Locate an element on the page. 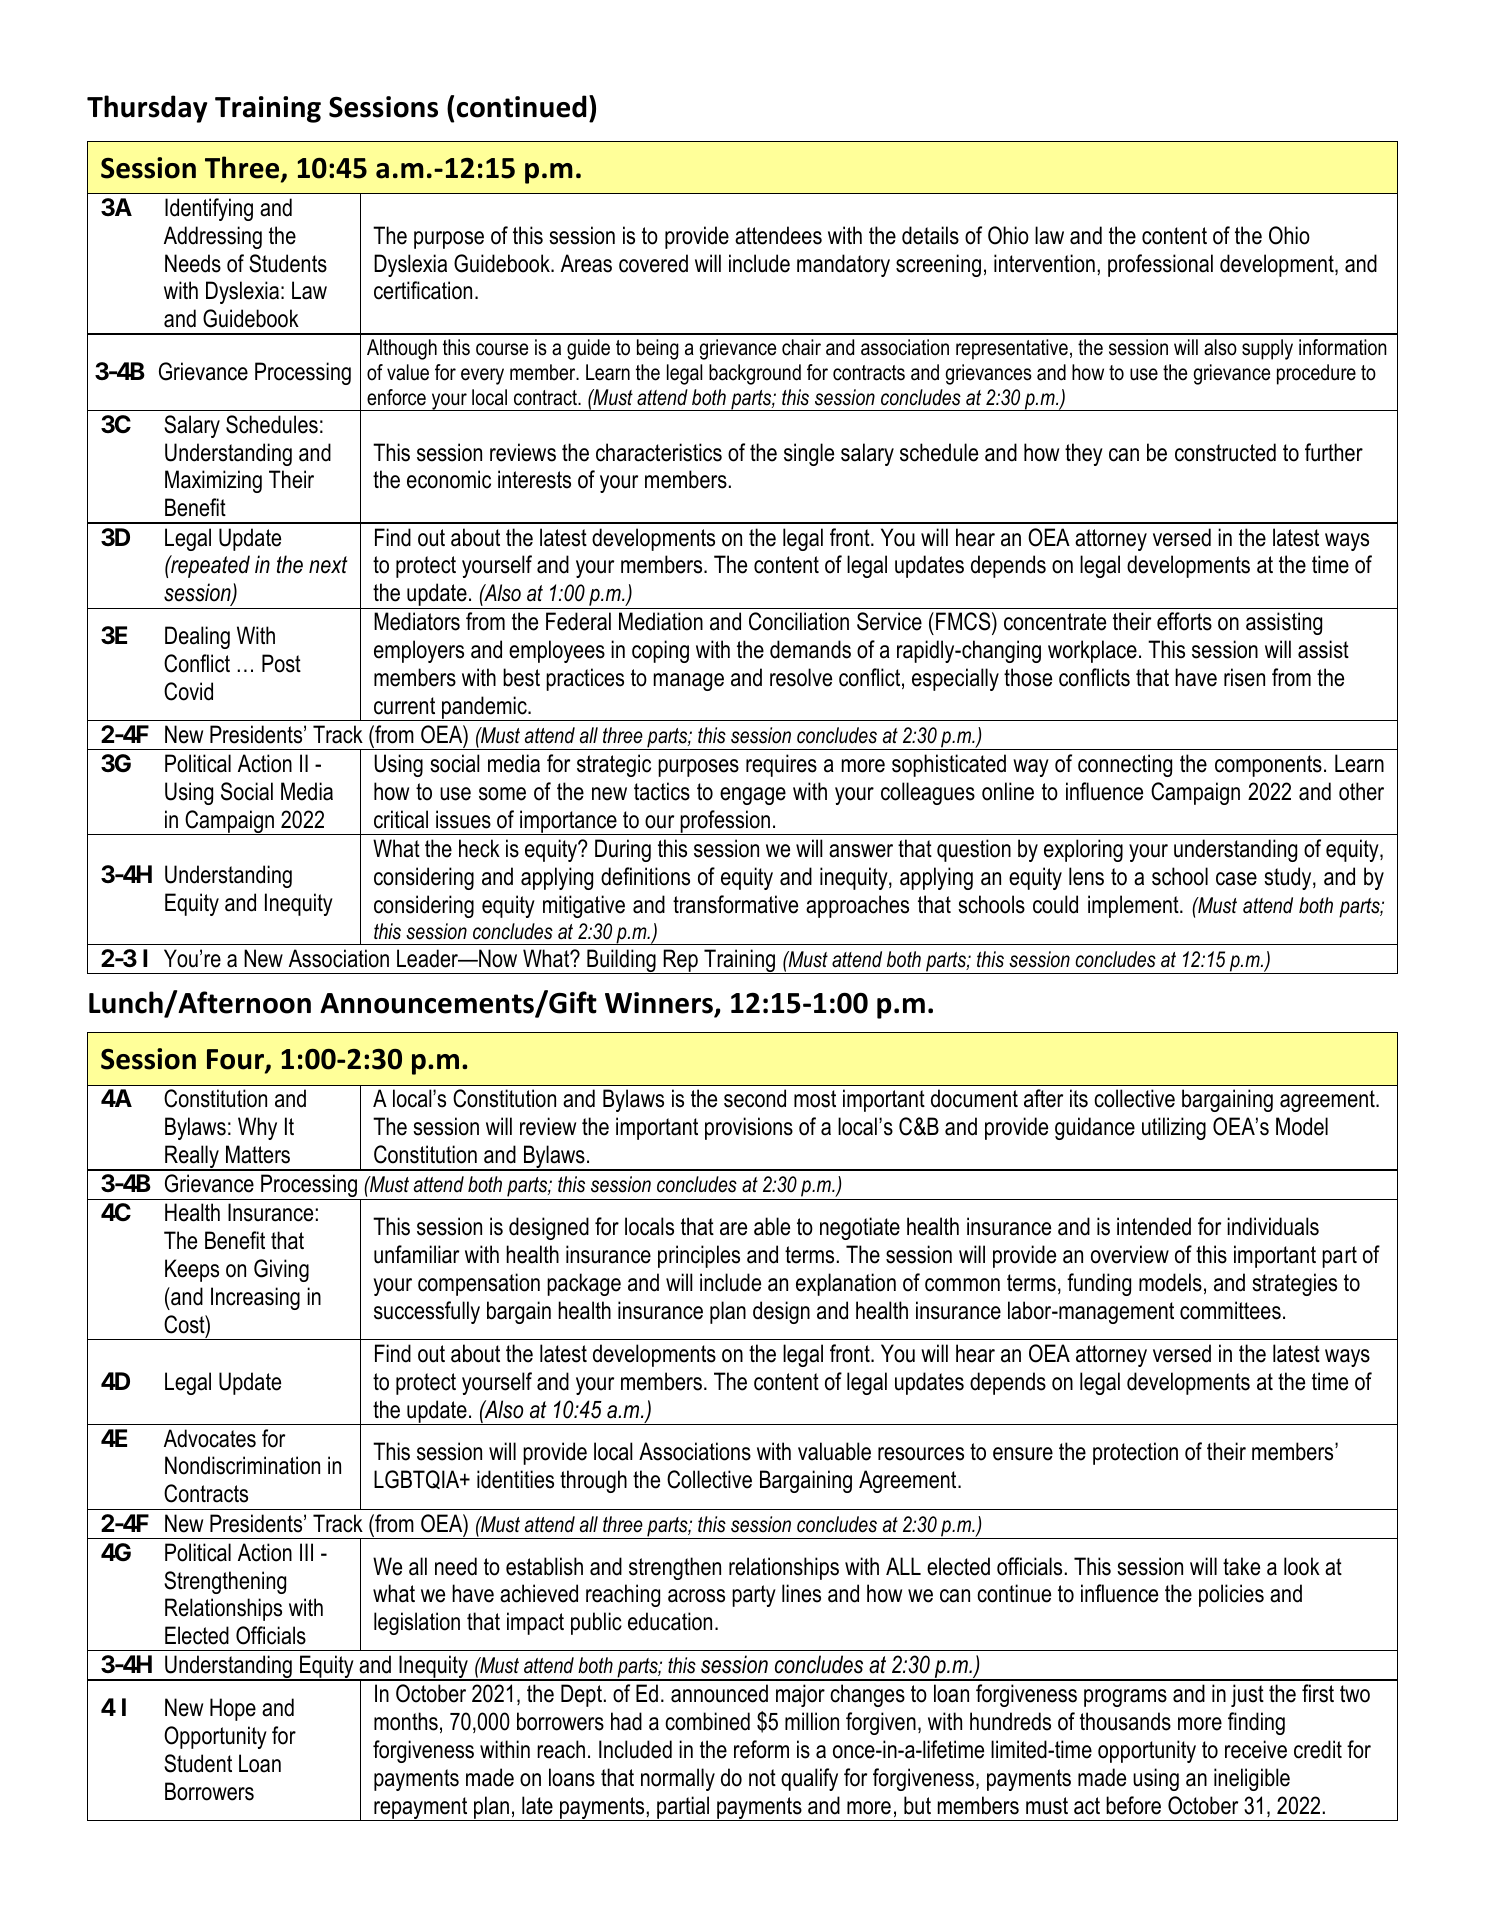  mandatory is located at coordinates (843, 265).
